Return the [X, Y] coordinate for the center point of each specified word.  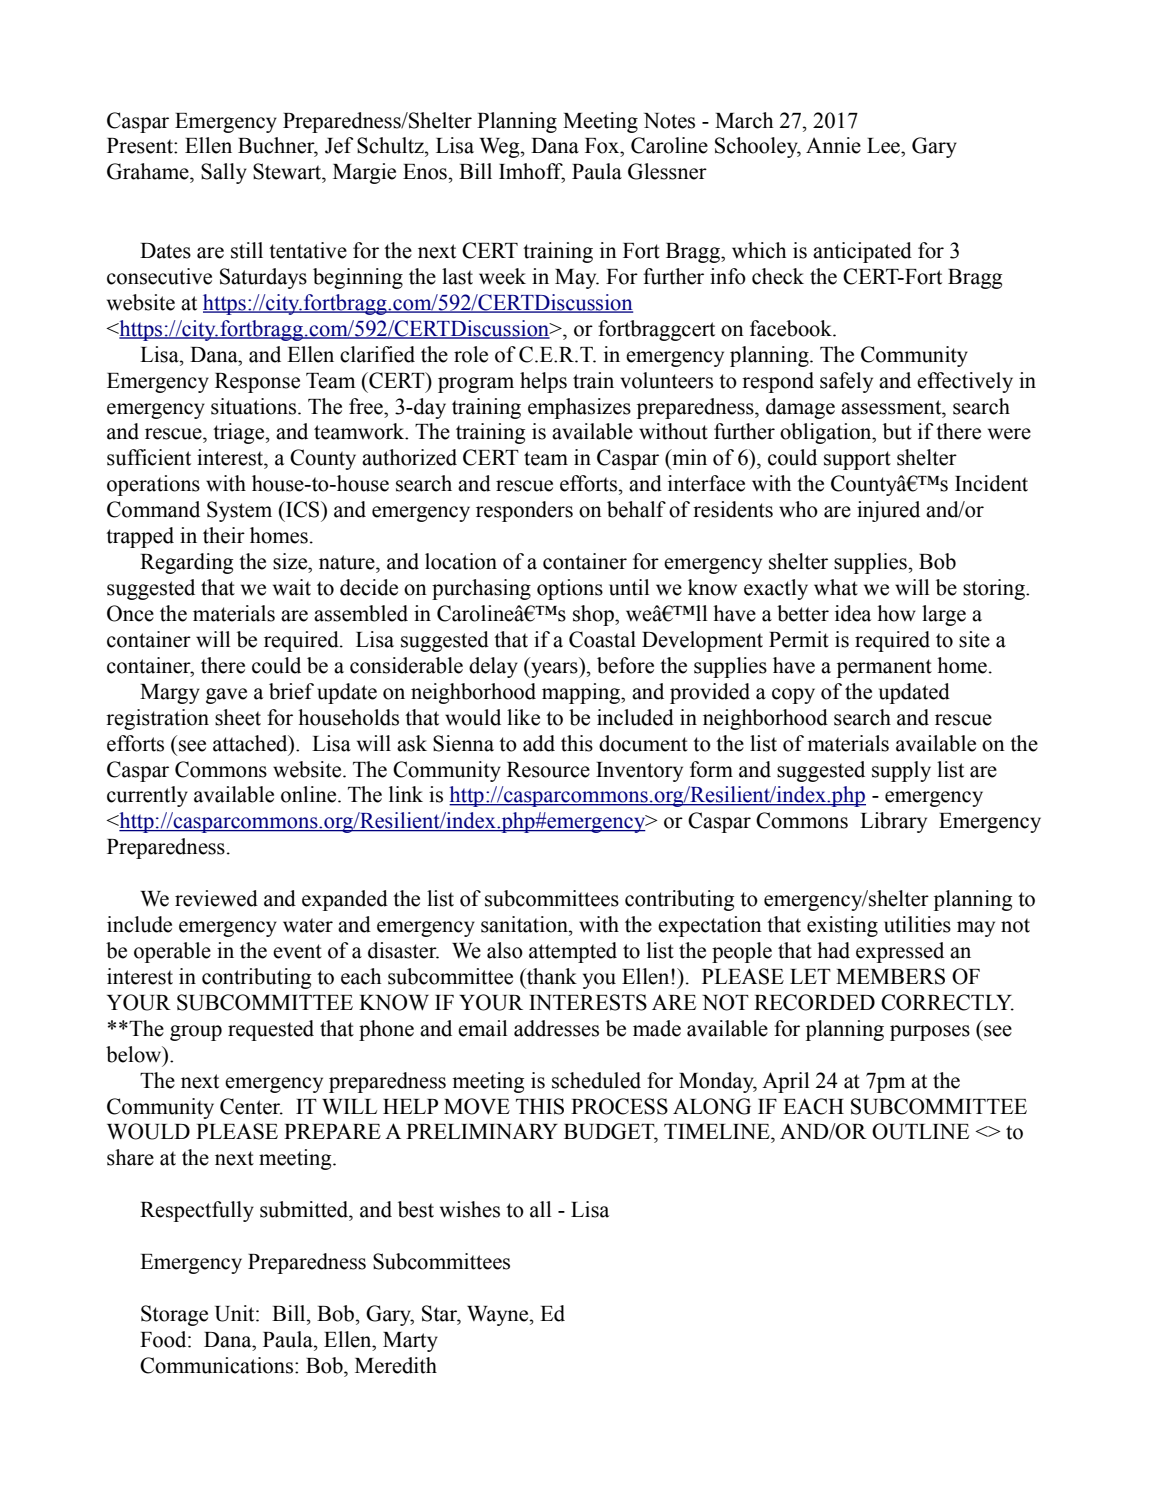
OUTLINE [920, 1131]
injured [888, 511]
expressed [900, 952]
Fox [603, 146]
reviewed [216, 898]
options [570, 589]
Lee [884, 146]
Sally [224, 173]
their [224, 535]
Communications [218, 1365]
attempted [573, 952]
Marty [410, 1342]
